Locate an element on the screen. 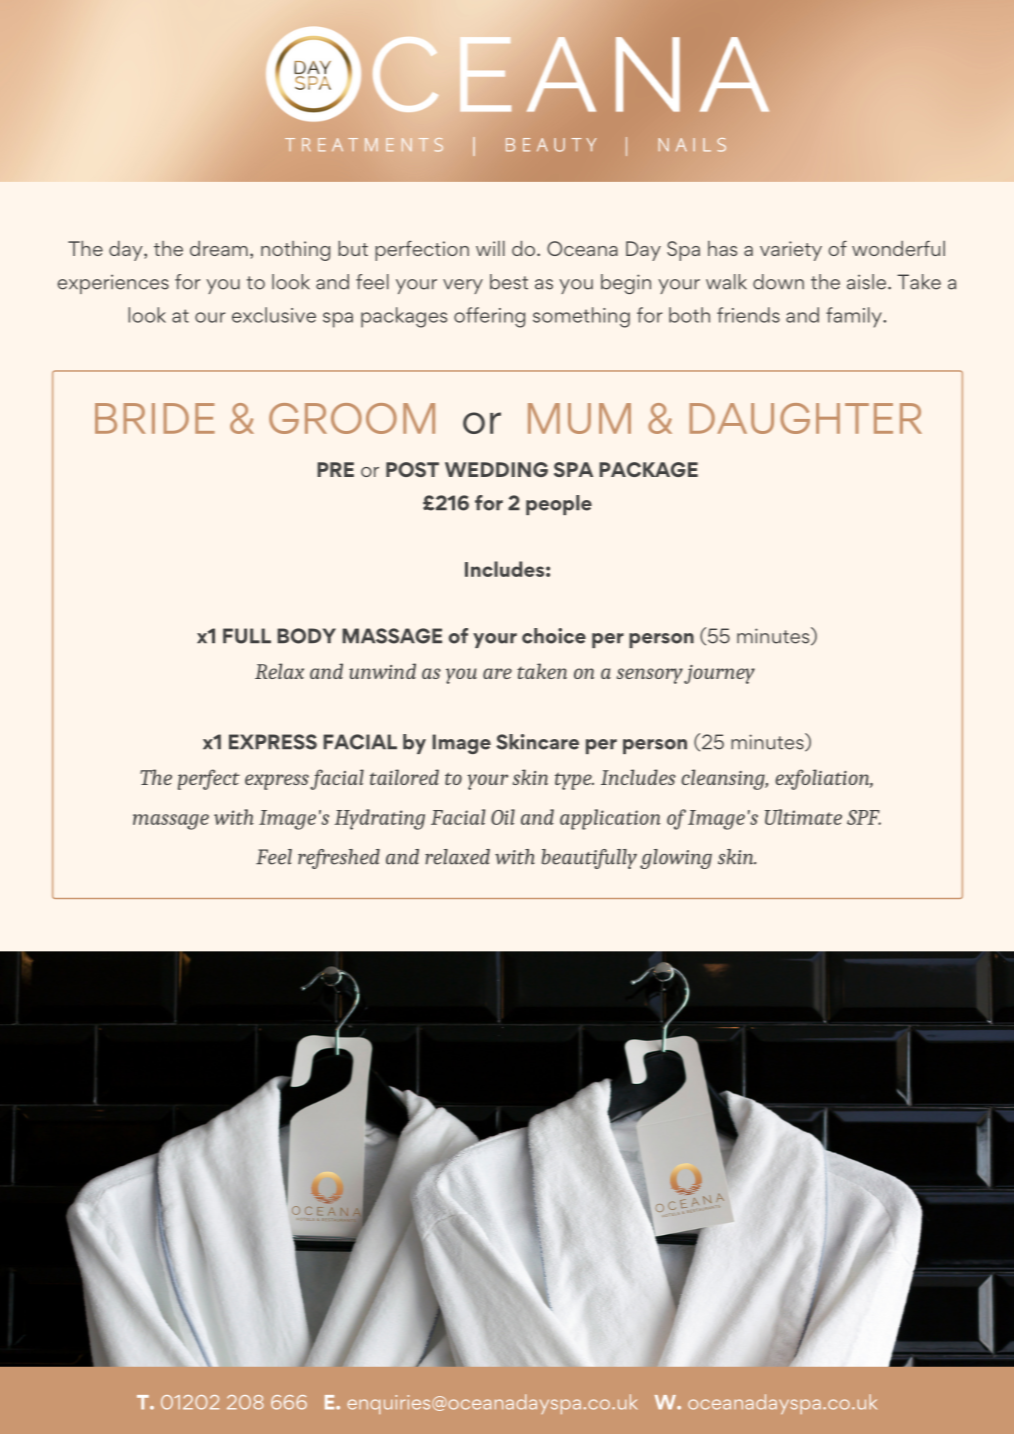  BRIDE is located at coordinates (155, 418).
